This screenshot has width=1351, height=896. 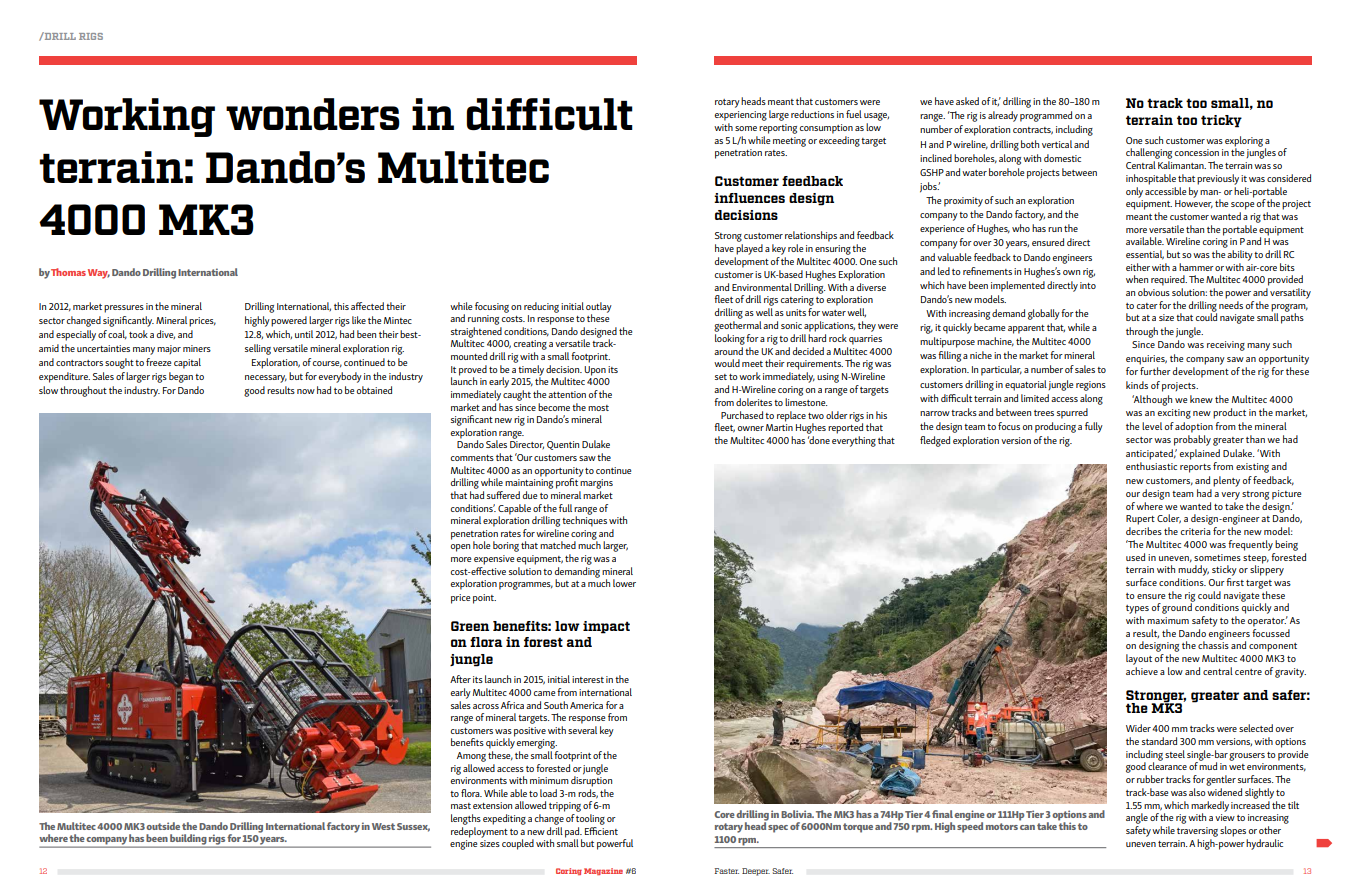 I want to click on enthusiastic, so click(x=1151, y=466).
